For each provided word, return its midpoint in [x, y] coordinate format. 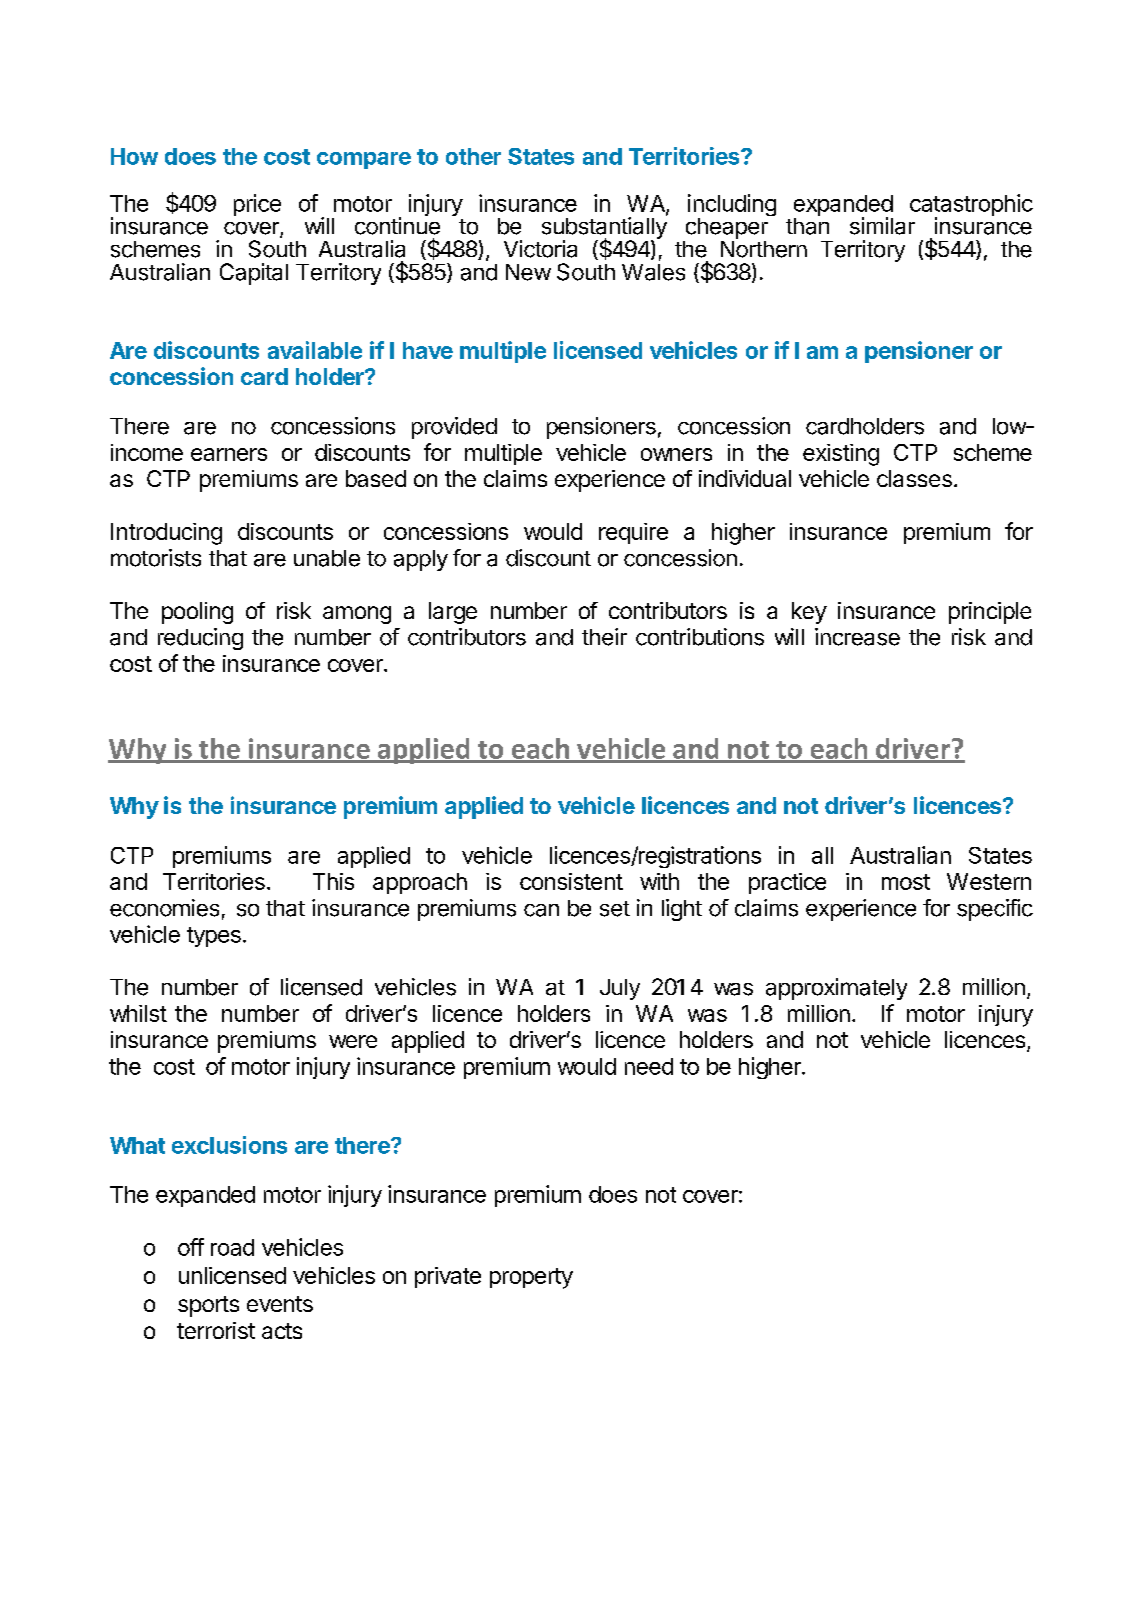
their [604, 637]
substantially [604, 228]
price [257, 205]
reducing [200, 639]
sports [208, 1306]
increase [857, 637]
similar [882, 226]
